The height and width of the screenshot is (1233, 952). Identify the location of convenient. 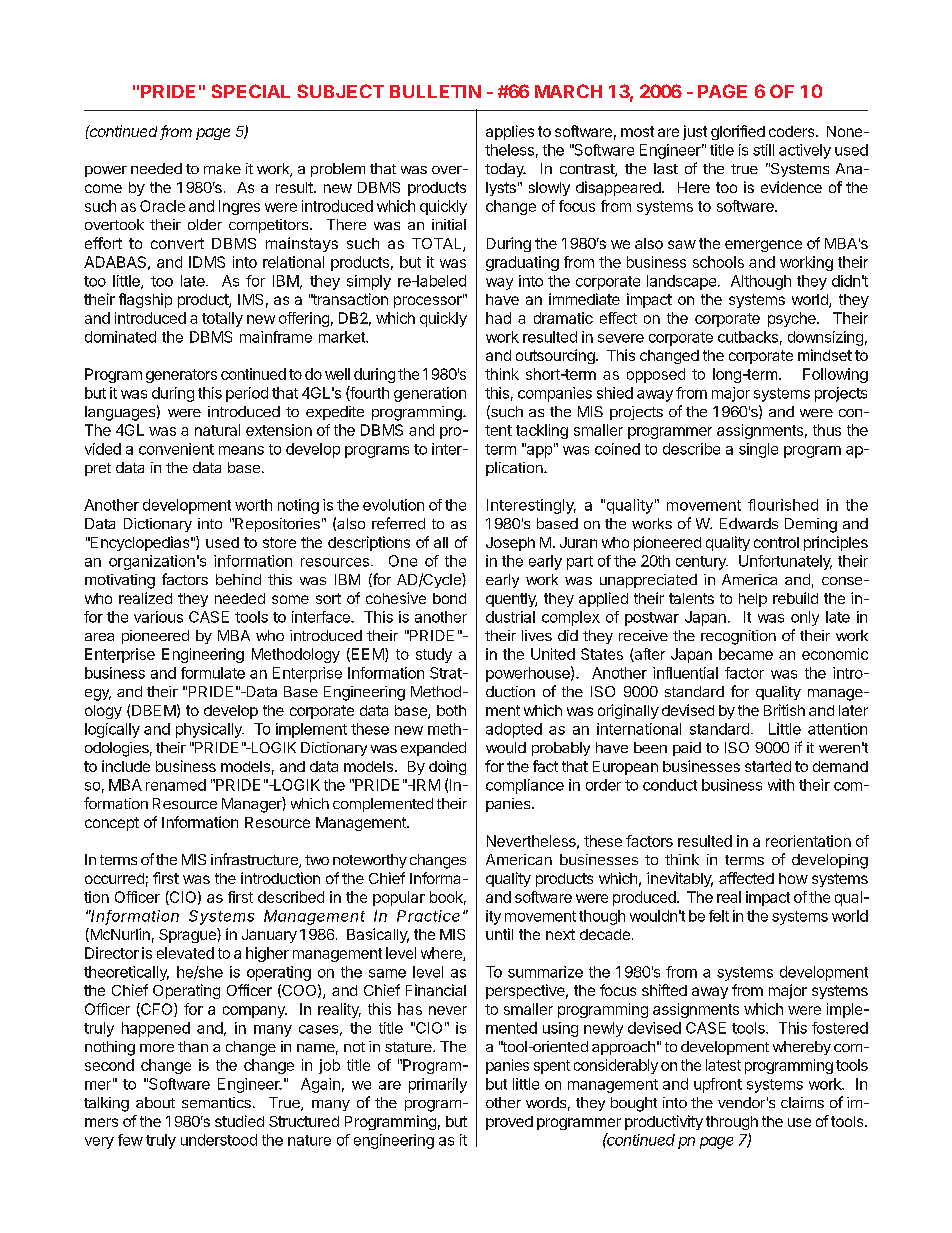
(176, 449).
